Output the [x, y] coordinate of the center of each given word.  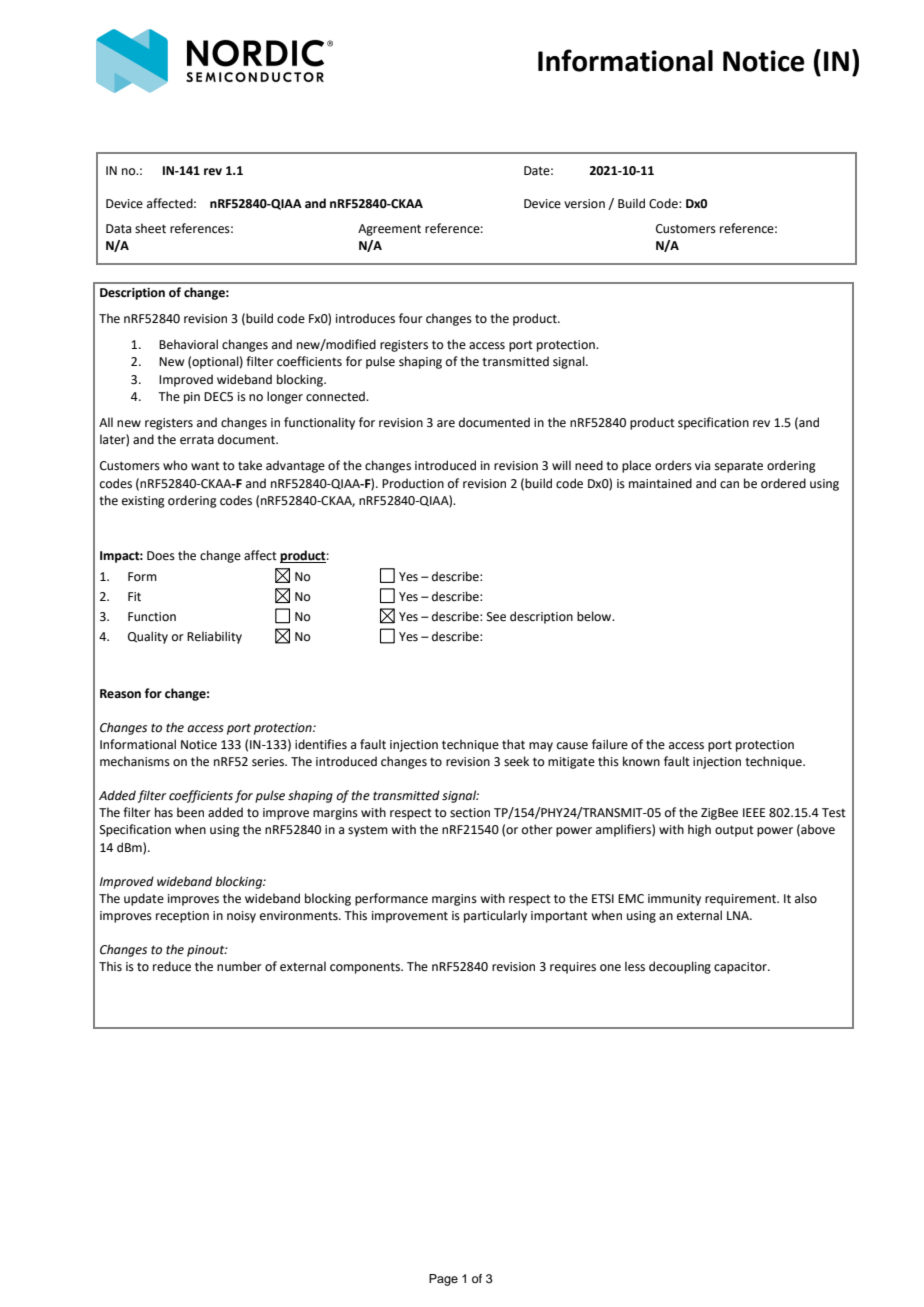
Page [443, 1280]
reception [182, 917]
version [584, 204]
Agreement [389, 230]
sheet [150, 228]
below [595, 616]
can [729, 485]
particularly [495, 916]
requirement [741, 900]
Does [161, 556]
